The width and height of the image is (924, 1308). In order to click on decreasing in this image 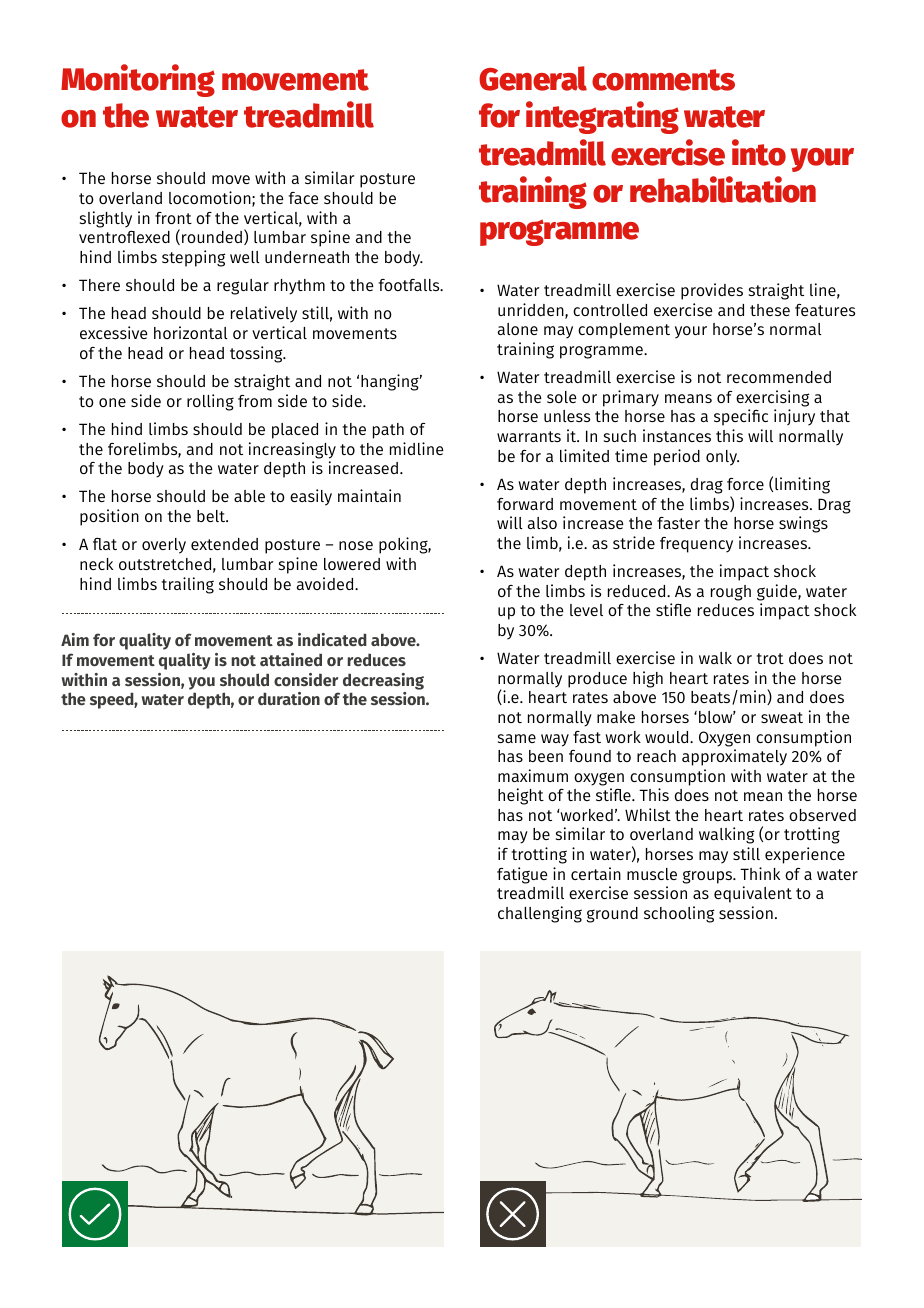, I will do `click(383, 681)`.
